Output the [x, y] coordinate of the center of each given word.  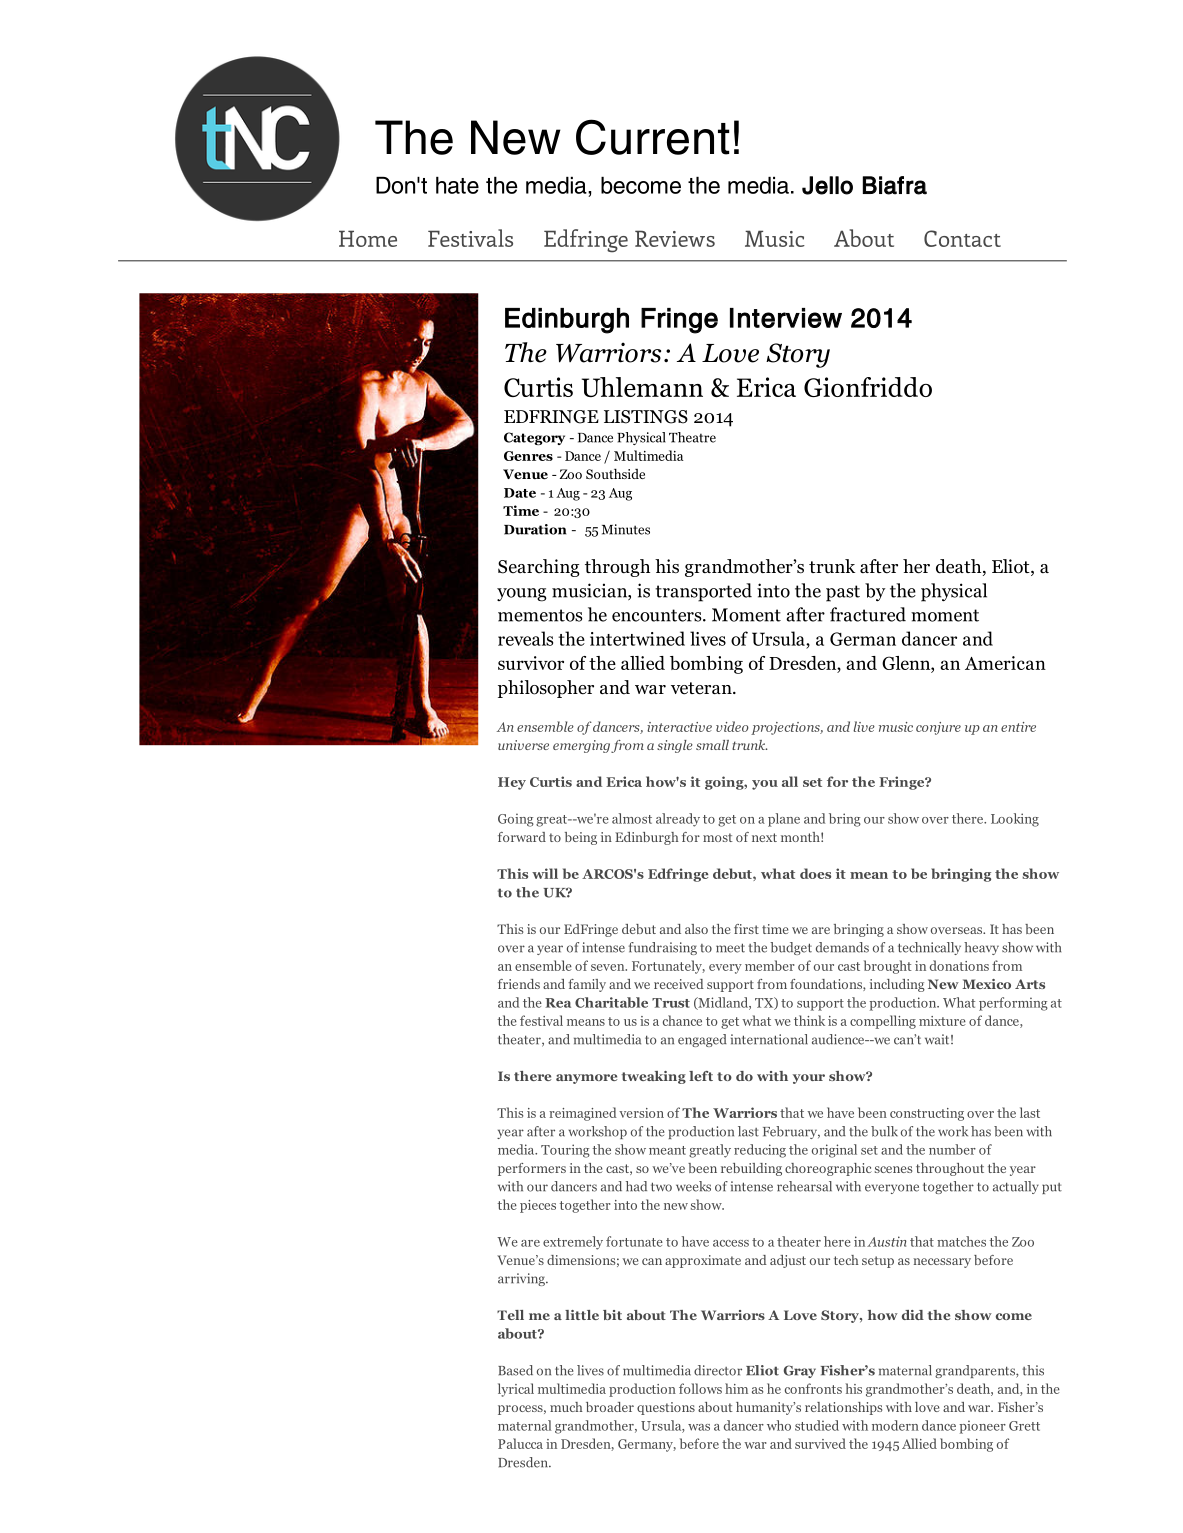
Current [652, 137]
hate [457, 185]
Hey [512, 783]
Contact [962, 238]
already [678, 820]
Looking [1015, 820]
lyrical [516, 1390]
